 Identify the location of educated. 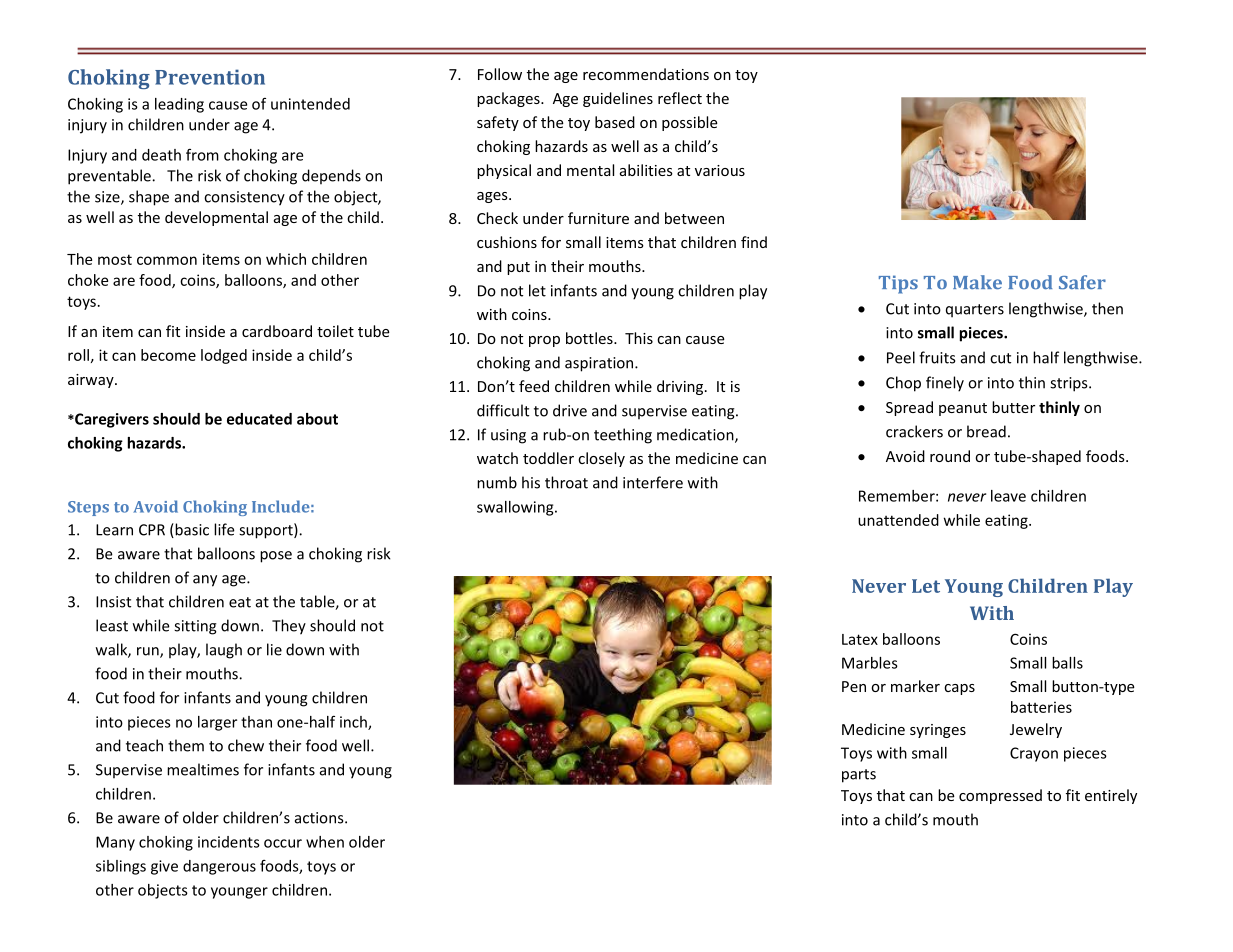
(259, 419).
